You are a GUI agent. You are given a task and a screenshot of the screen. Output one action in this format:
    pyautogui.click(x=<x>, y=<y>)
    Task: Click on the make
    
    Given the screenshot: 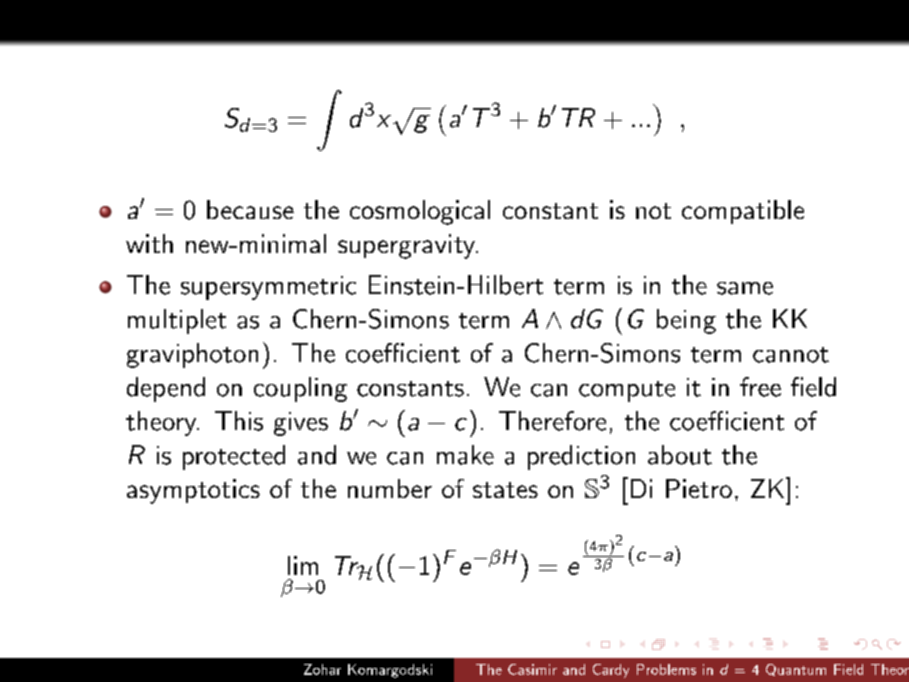 What is the action you would take?
    pyautogui.click(x=465, y=455)
